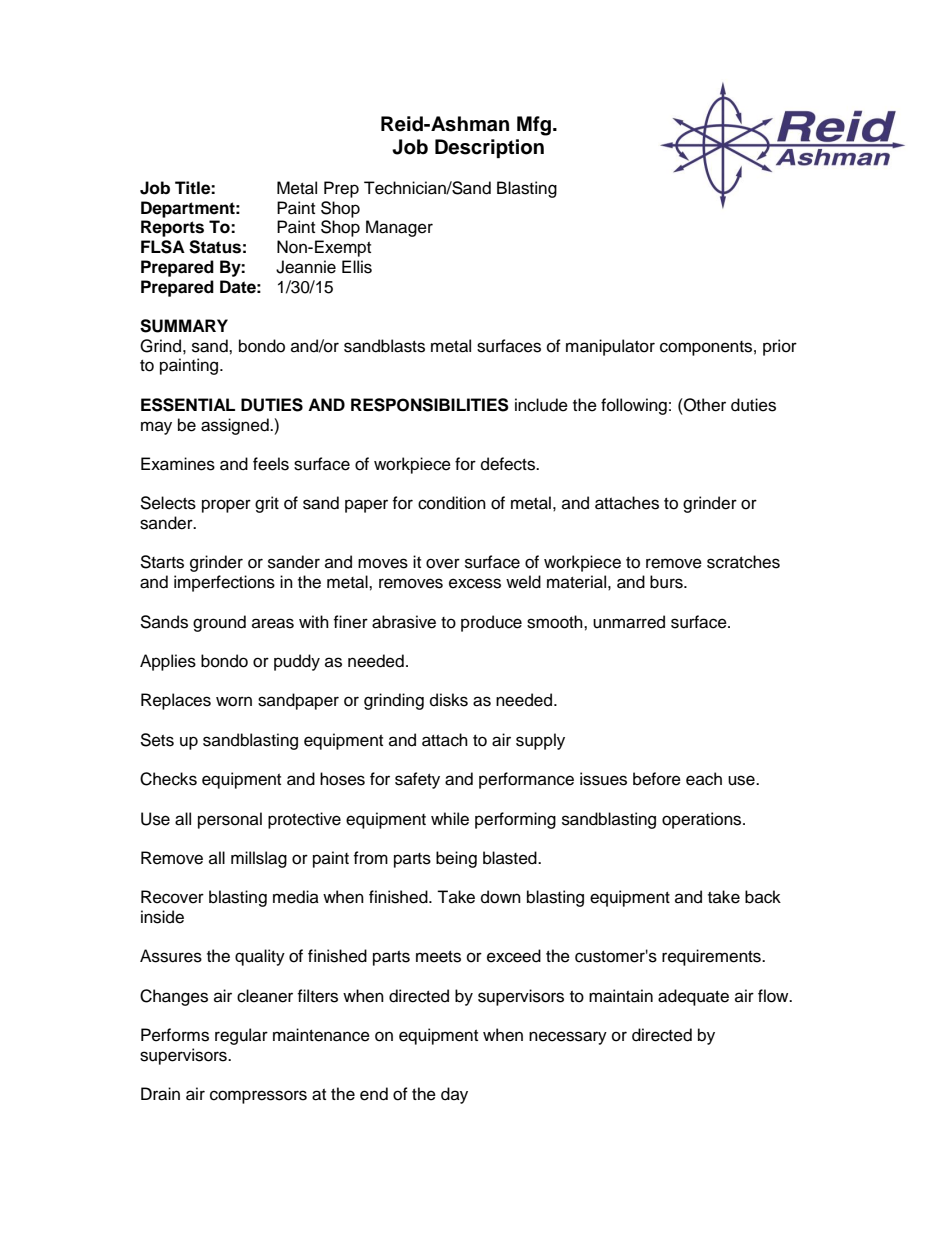 This image has width=952, height=1233. I want to click on day, so click(454, 1095).
